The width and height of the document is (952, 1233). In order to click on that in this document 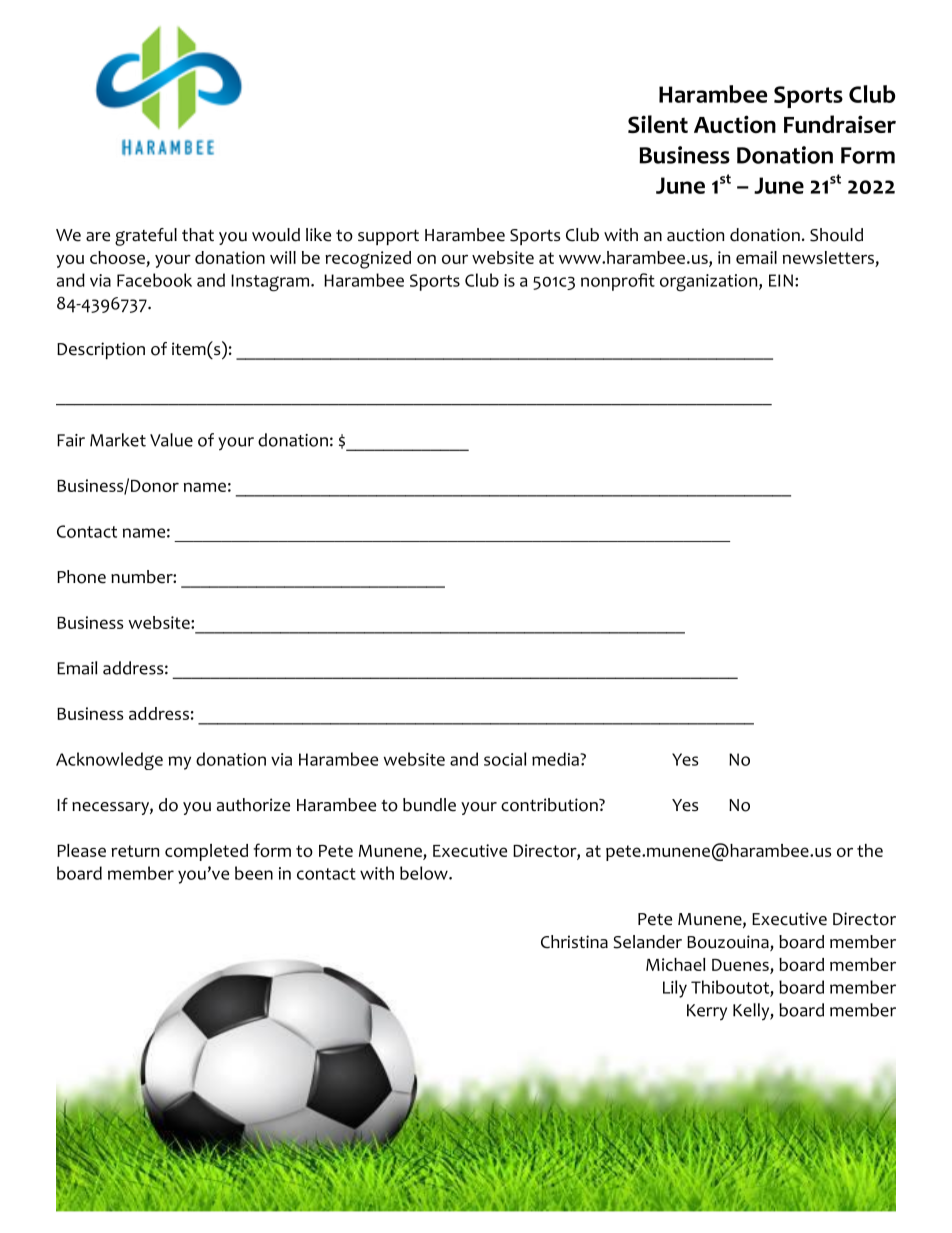, I will do `click(198, 234)`.
